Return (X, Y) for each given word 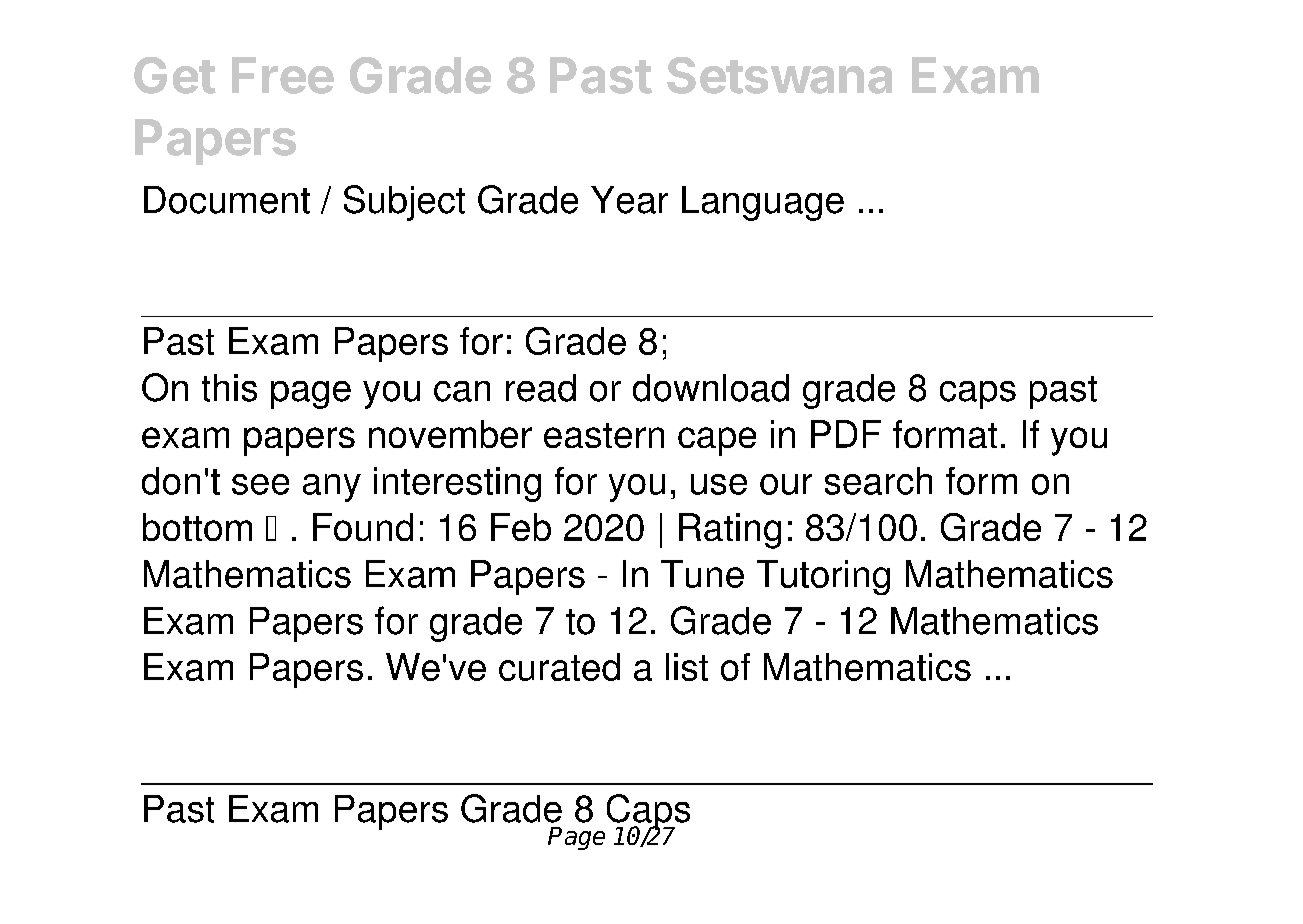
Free (283, 75)
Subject (404, 203)
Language (763, 203)
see (260, 484)
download (711, 388)
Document (227, 200)
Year (629, 200)
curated (559, 667)
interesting (457, 484)
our (786, 484)
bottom (197, 527)
